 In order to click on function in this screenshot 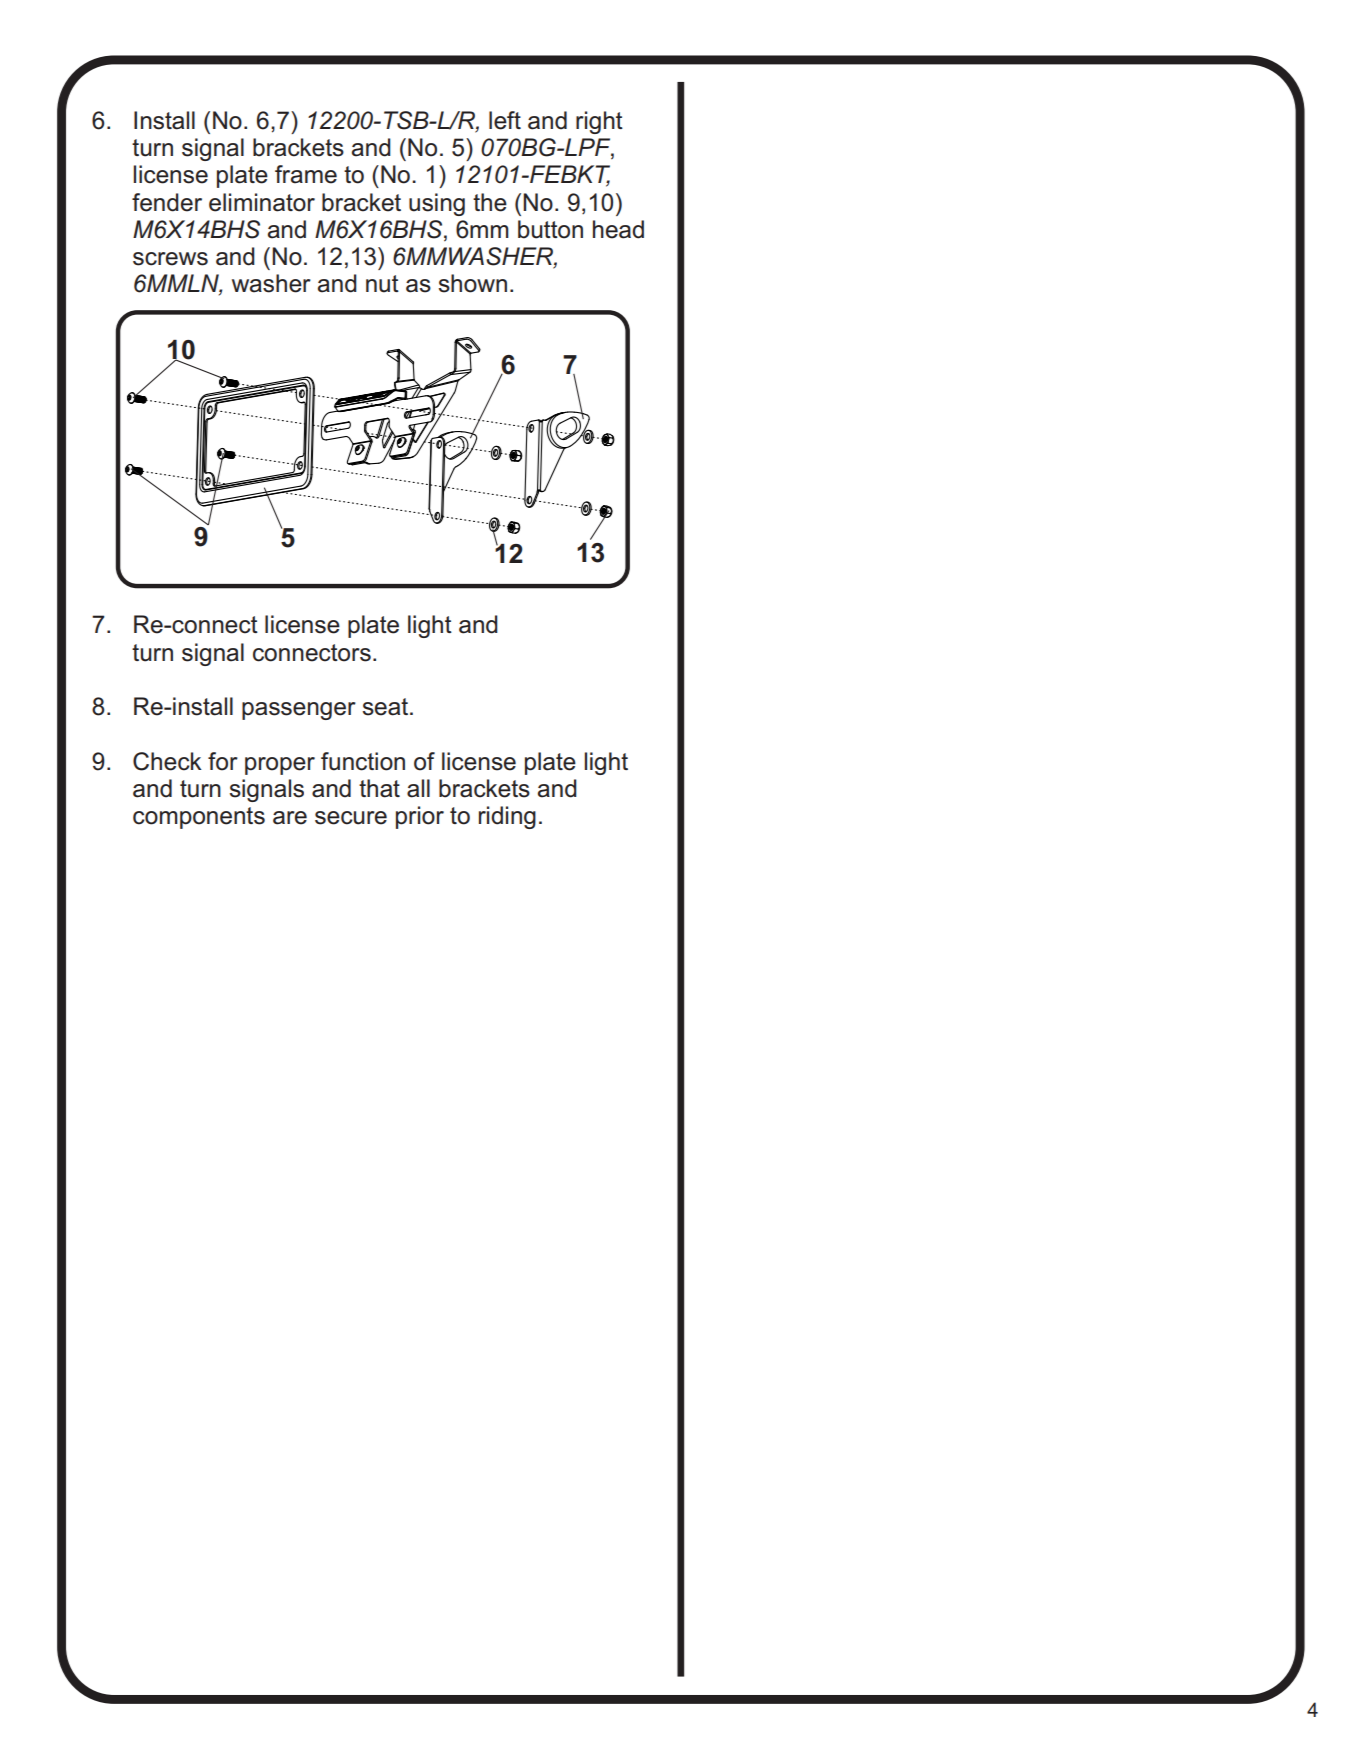, I will do `click(363, 761)`.
